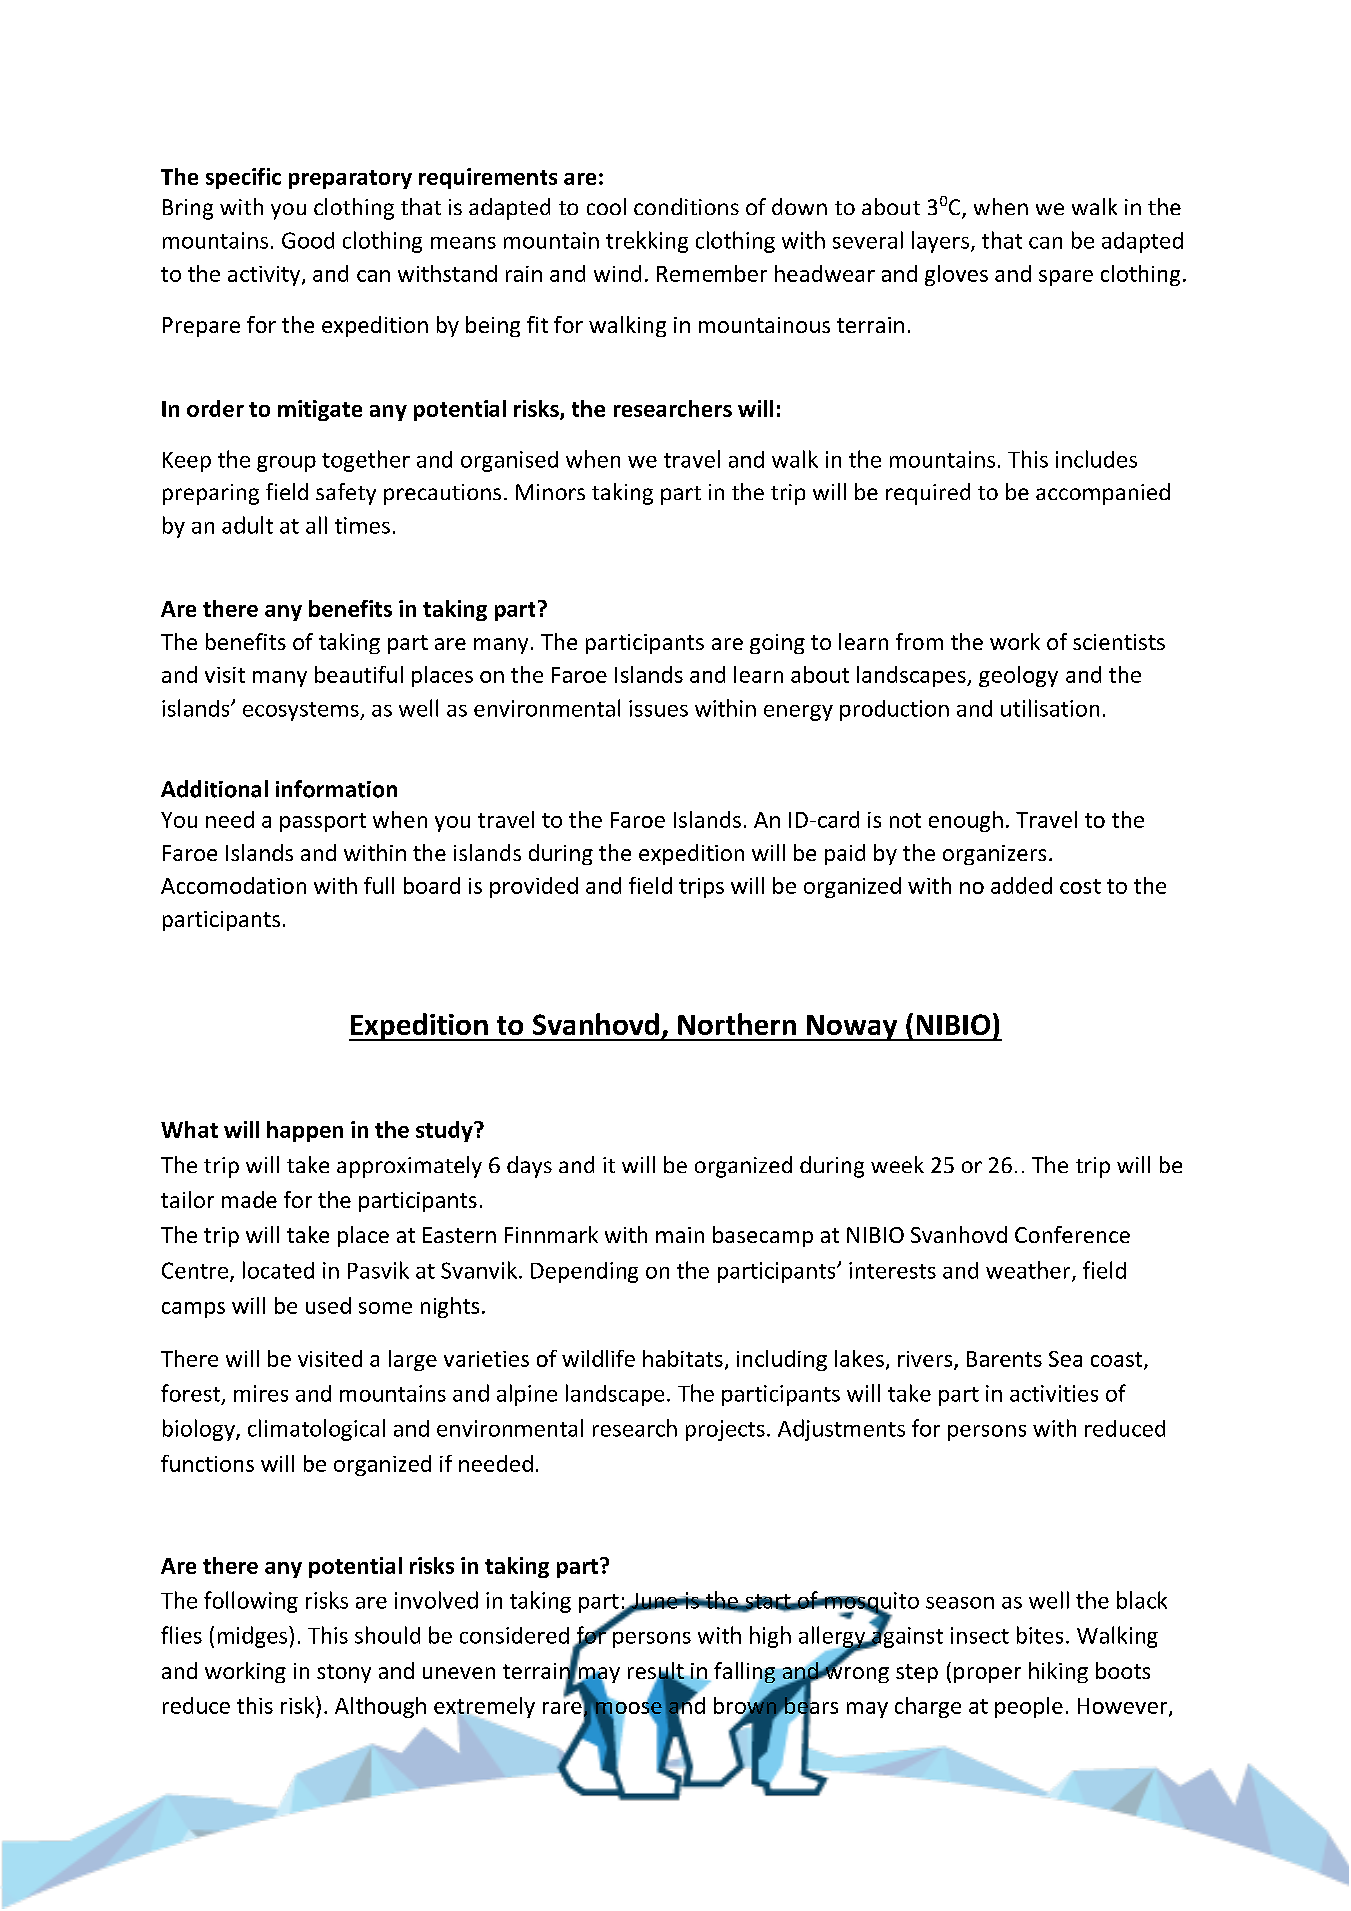 This image has height=1911, width=1351. Describe the element at coordinates (1072, 1234) in the image. I see `Conference` at that location.
